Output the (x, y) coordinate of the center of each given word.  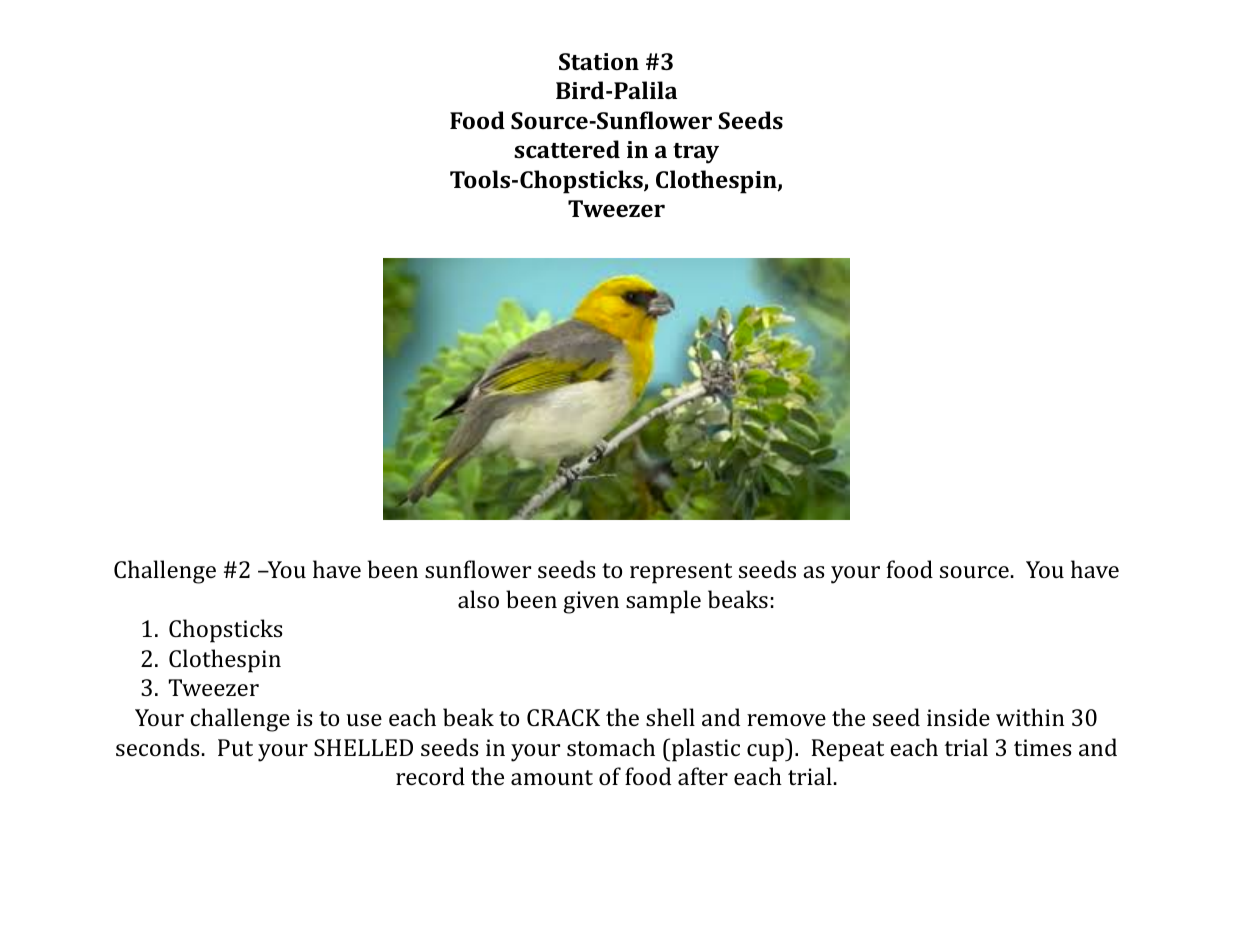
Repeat (848, 750)
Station (599, 61)
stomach (611, 747)
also (478, 599)
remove (786, 720)
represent (681, 573)
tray (696, 153)
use (364, 720)
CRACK (563, 717)
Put (235, 747)
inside (958, 717)
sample (663, 602)
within (1030, 717)
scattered (567, 149)
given (591, 602)
